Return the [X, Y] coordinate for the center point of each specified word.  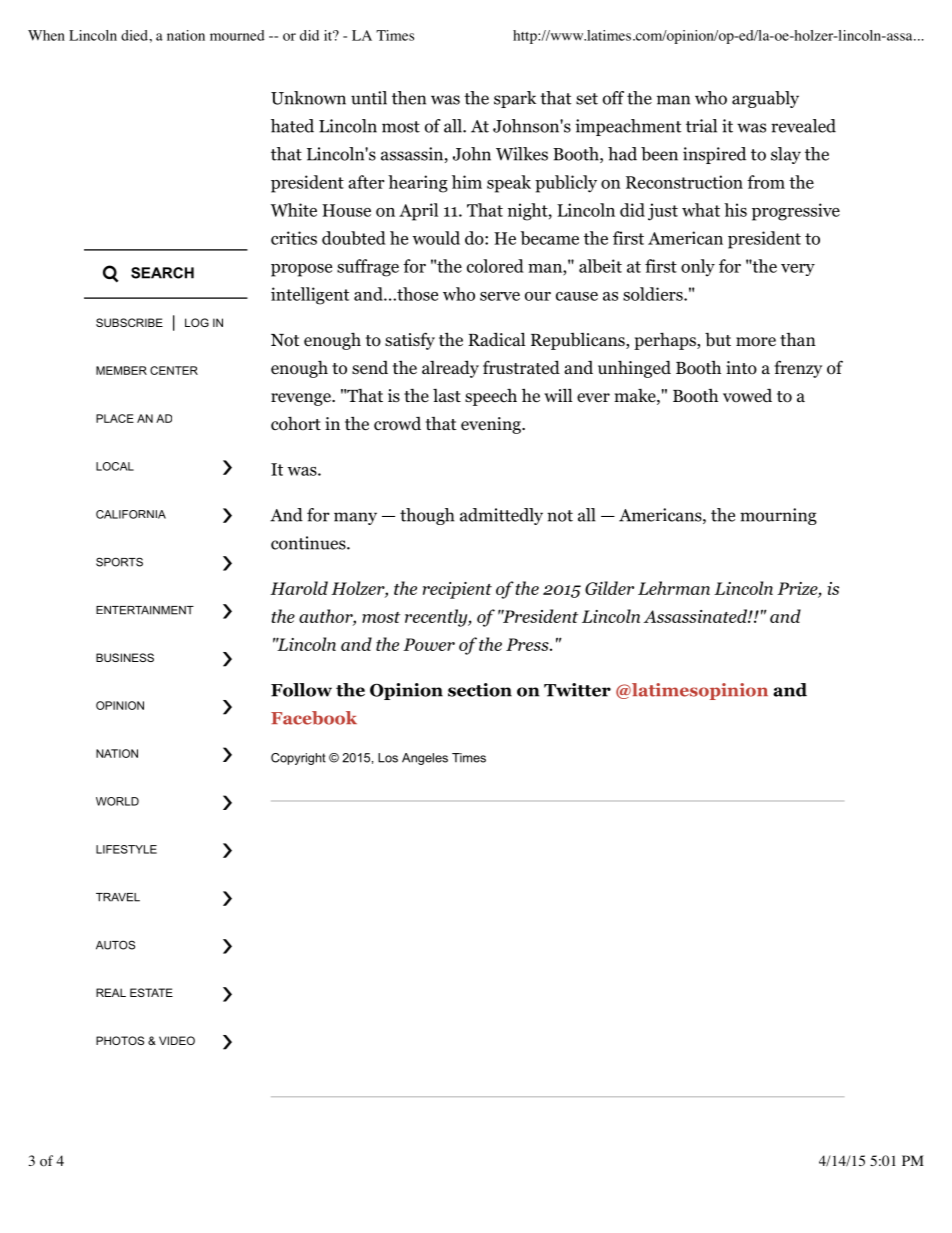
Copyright [298, 759]
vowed [747, 396]
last [447, 395]
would [436, 238]
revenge [302, 399]
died [135, 35]
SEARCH [162, 273]
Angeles [425, 759]
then [409, 98]
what [701, 210]
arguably [765, 99]
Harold [299, 588]
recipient [457, 590]
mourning [778, 516]
